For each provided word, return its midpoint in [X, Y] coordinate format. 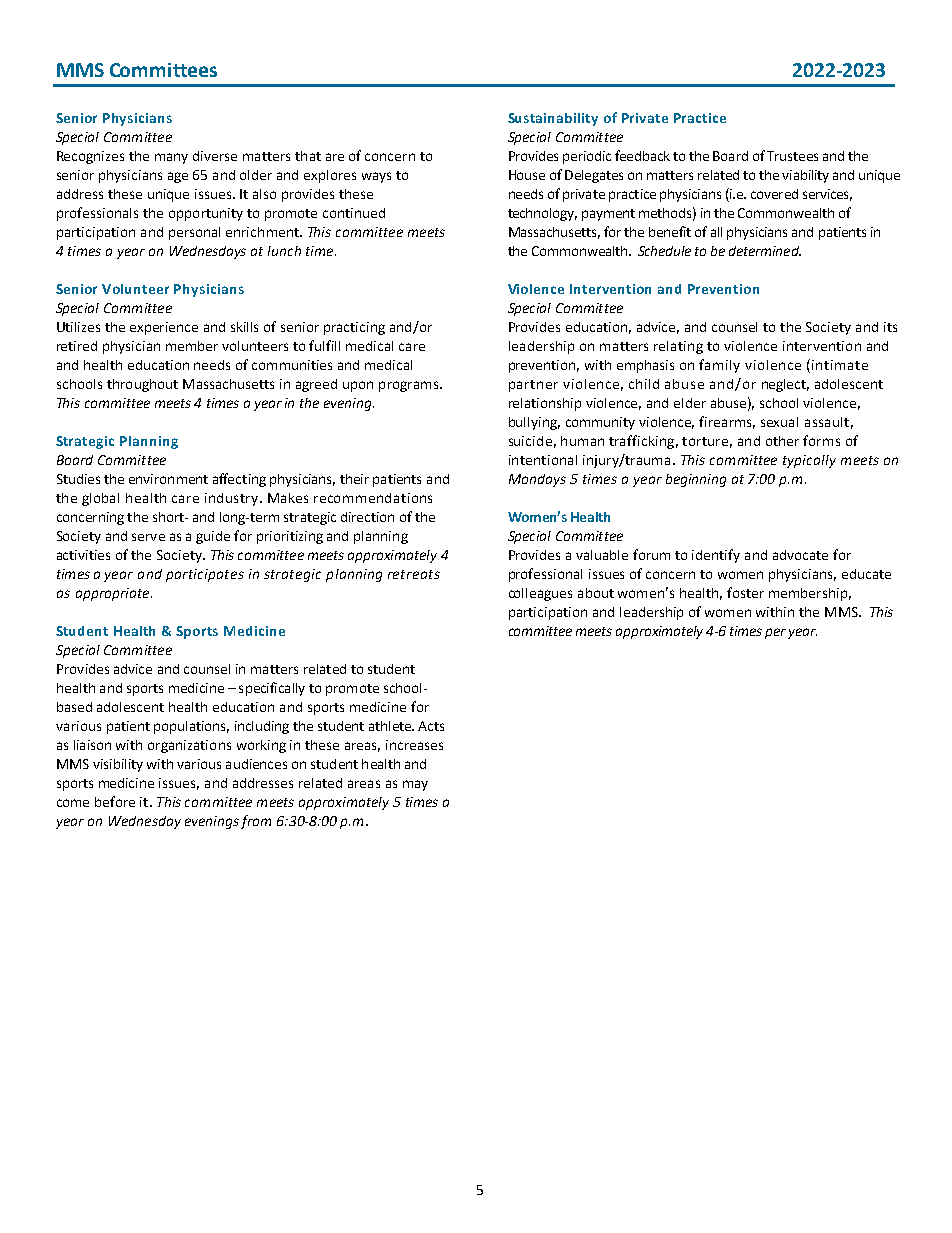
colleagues [540, 594]
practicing [354, 328]
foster [745, 592]
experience [164, 328]
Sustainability [553, 119]
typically [809, 461]
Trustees [792, 156]
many [171, 158]
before [115, 801]
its [890, 327]
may [415, 785]
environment [168, 479]
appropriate [114, 594]
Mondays [537, 480]
